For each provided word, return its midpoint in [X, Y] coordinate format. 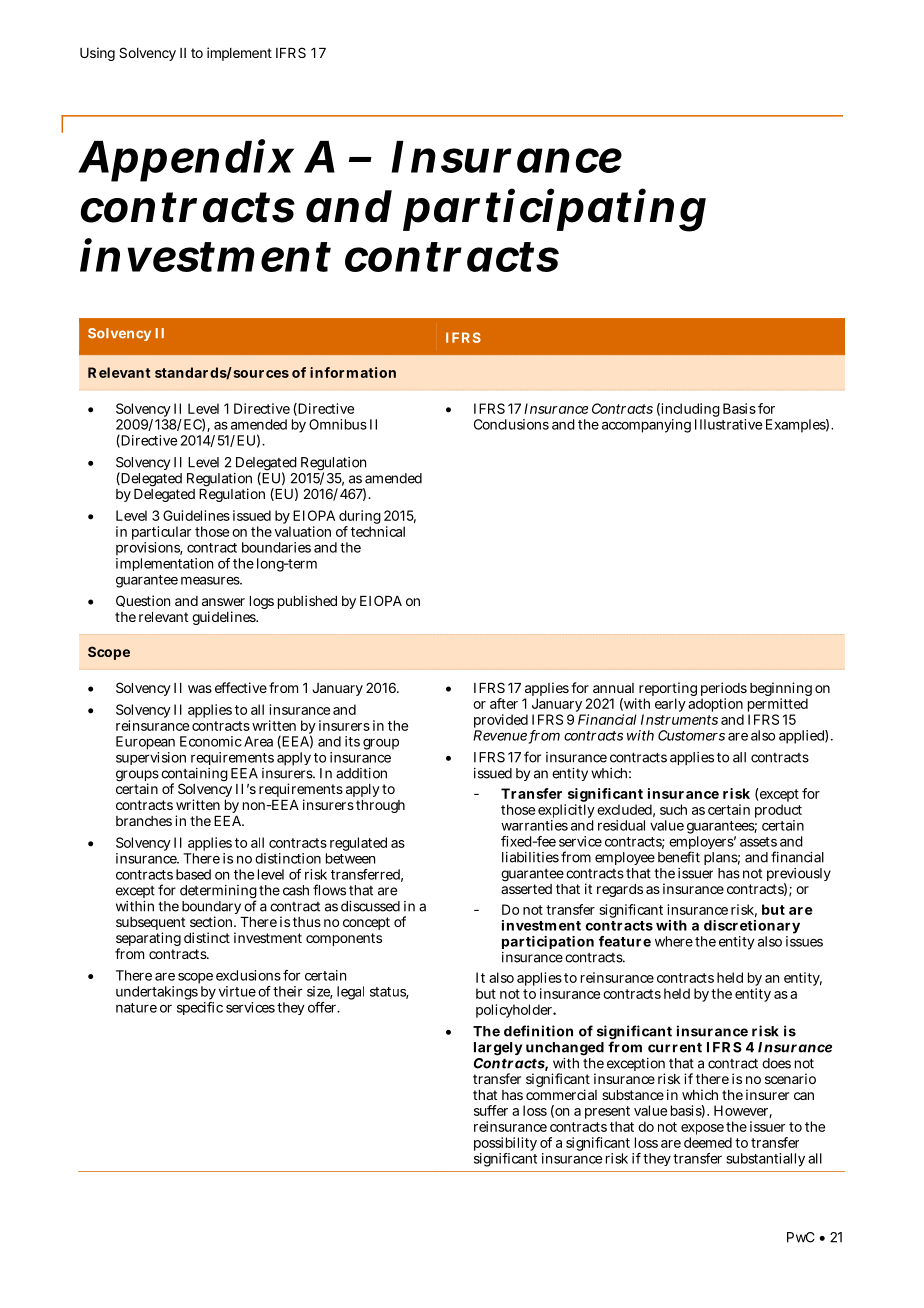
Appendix [186, 160]
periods [724, 690]
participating [554, 211]
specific [200, 1008]
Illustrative [728, 424]
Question [143, 601]
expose [702, 1131]
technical [378, 531]
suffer [491, 1110]
